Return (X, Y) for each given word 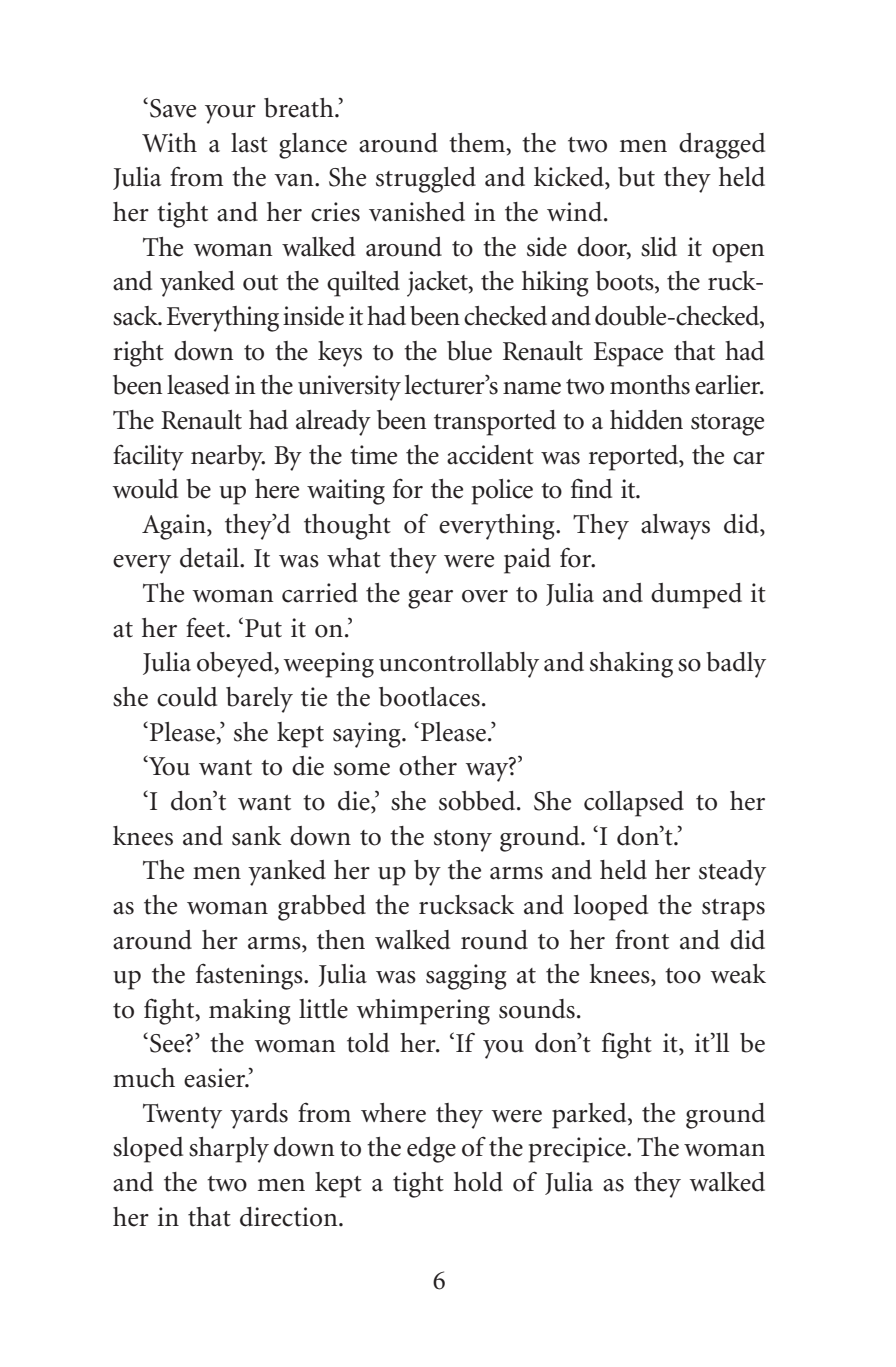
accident (490, 455)
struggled (426, 180)
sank (257, 836)
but (636, 177)
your (230, 114)
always (675, 527)
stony (463, 841)
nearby (228, 458)
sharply (229, 1150)
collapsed (634, 804)
